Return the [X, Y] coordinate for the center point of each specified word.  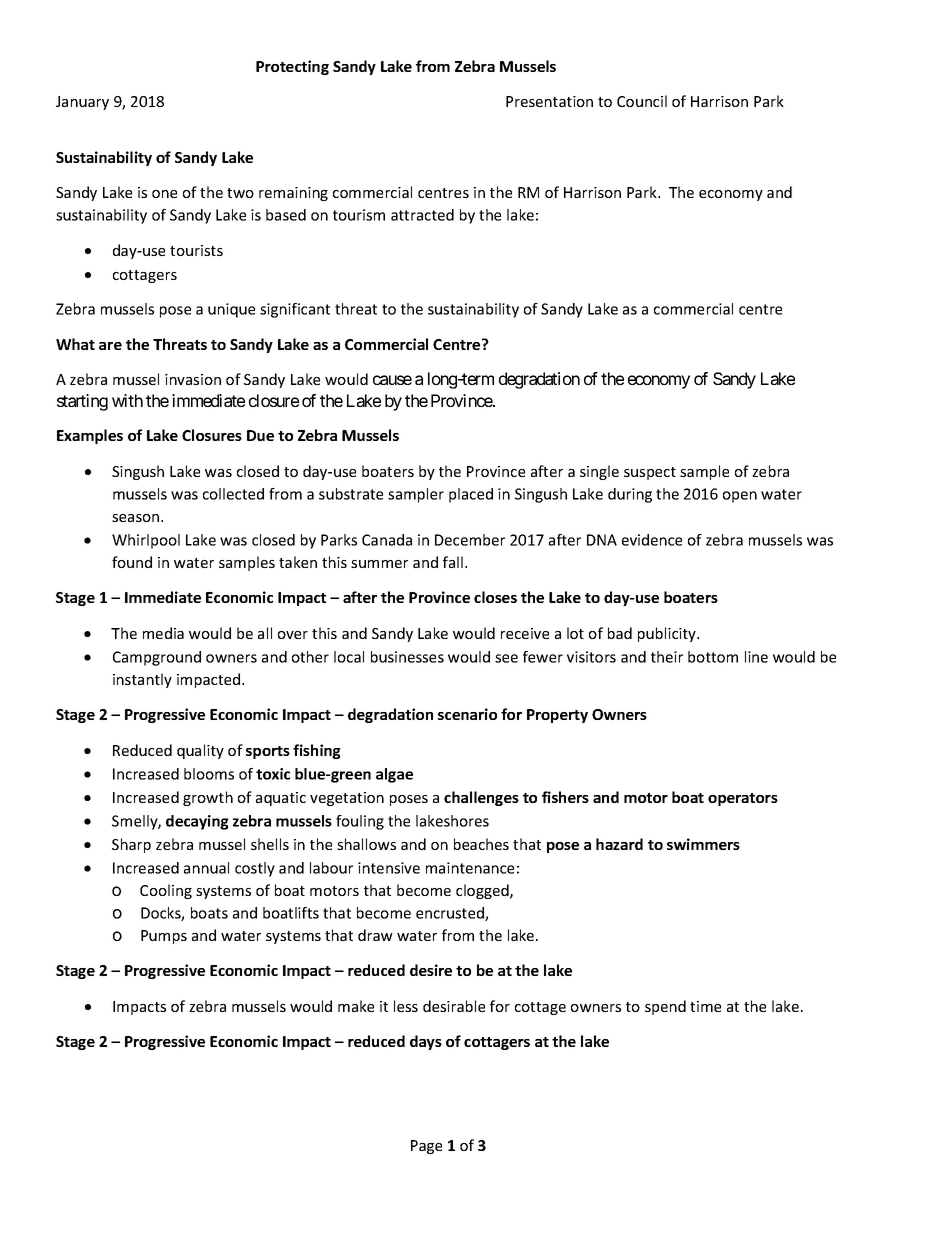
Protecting [292, 67]
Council [642, 101]
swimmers [703, 844]
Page [426, 1147]
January [82, 103]
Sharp [131, 845]
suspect [650, 473]
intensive [389, 868]
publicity [668, 634]
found [132, 562]
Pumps [164, 937]
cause [392, 380]
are [110, 346]
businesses [407, 657]
